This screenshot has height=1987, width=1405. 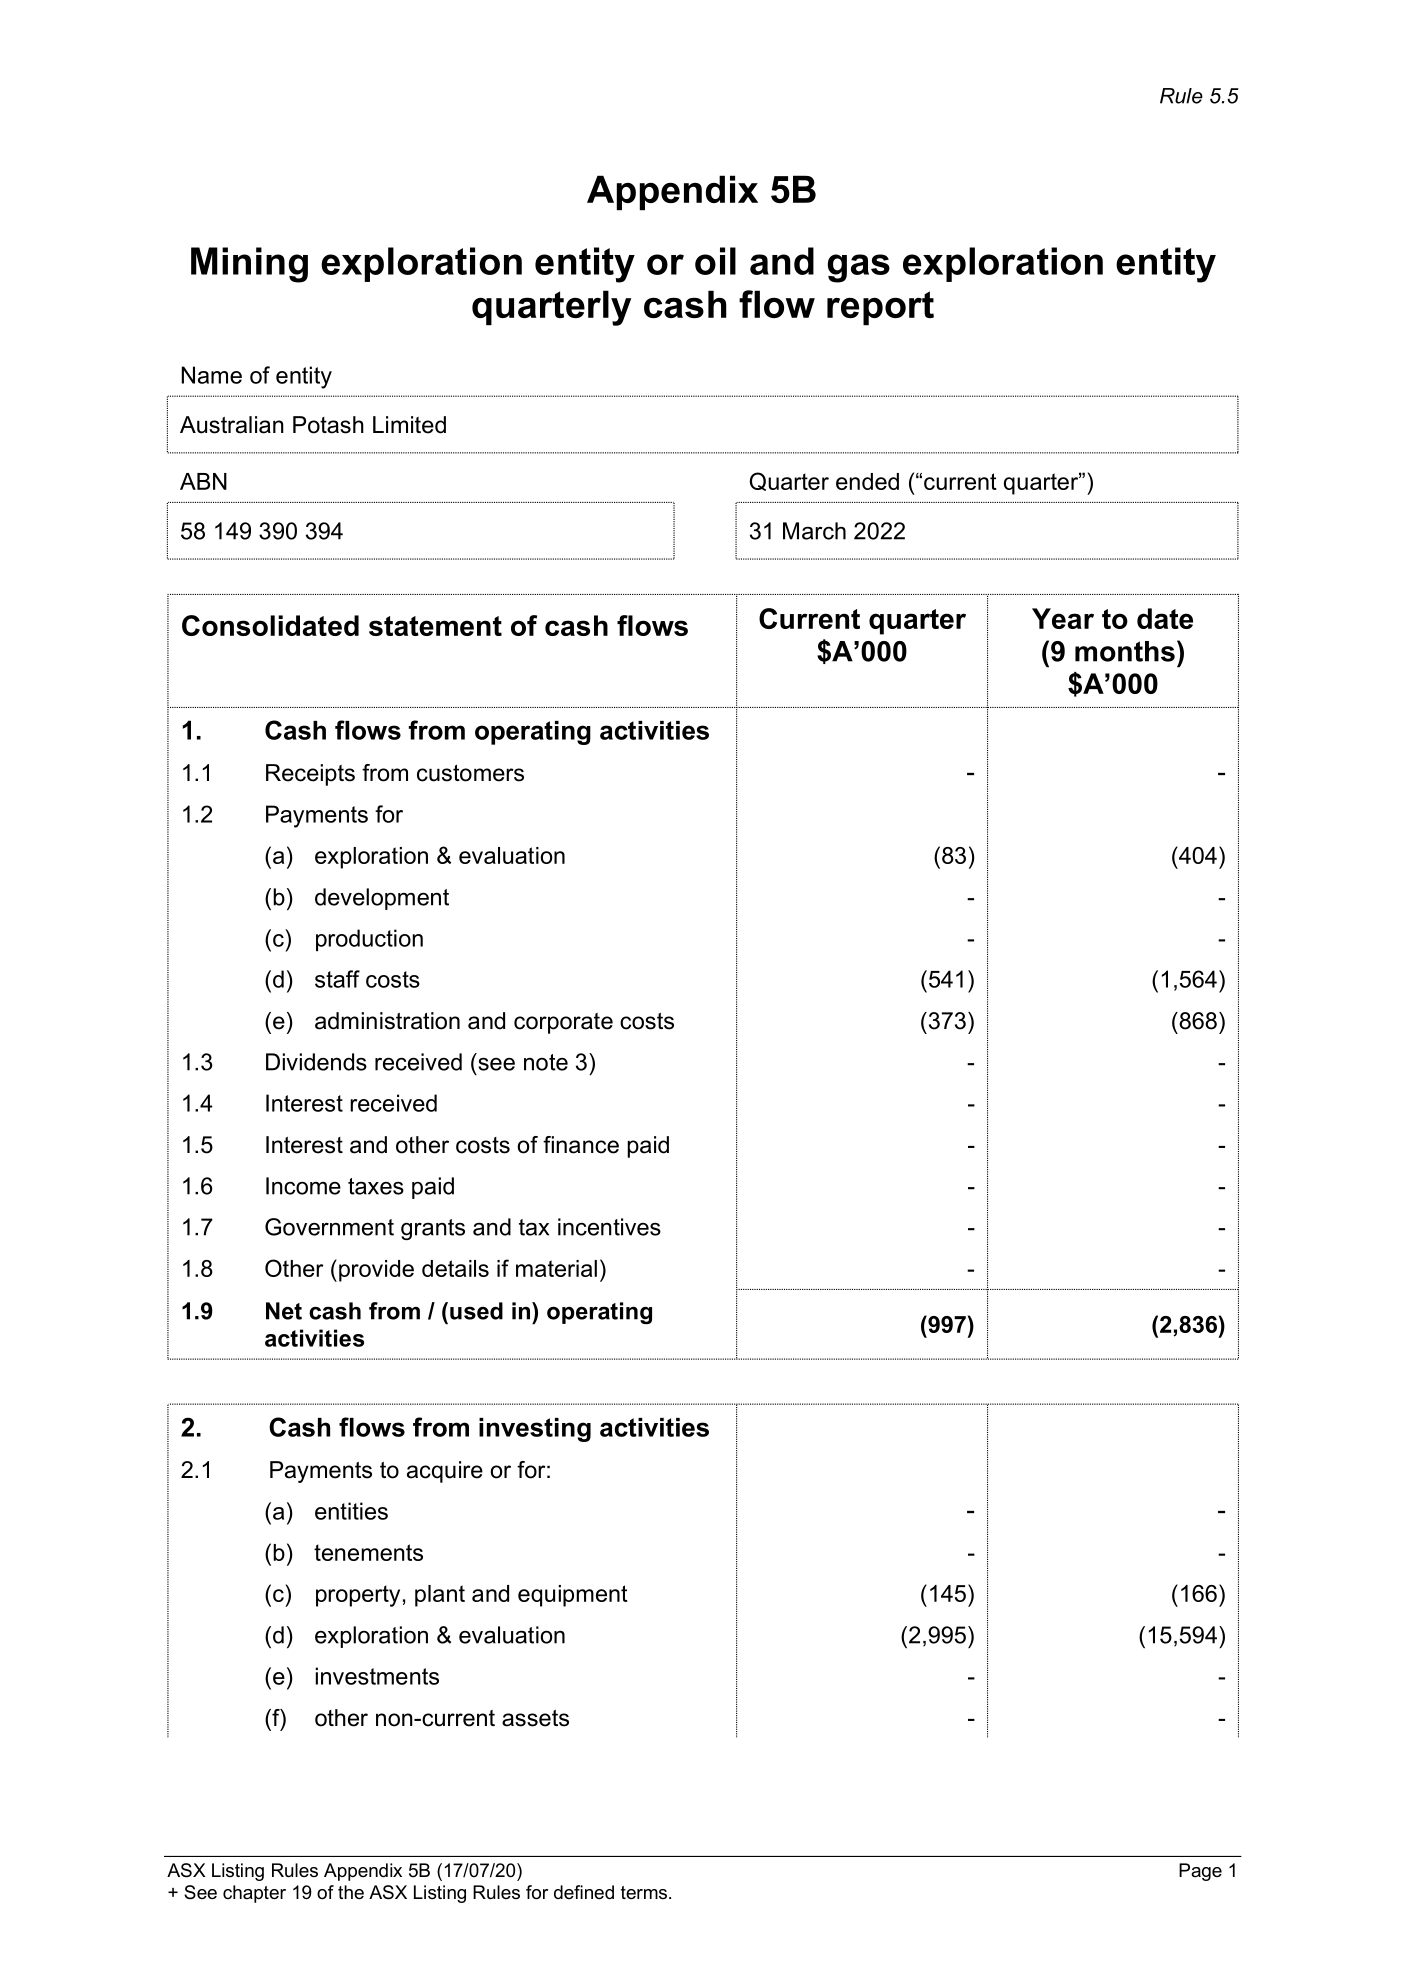 What do you see at coordinates (1200, 1872) in the screenshot?
I see `Page` at bounding box center [1200, 1872].
